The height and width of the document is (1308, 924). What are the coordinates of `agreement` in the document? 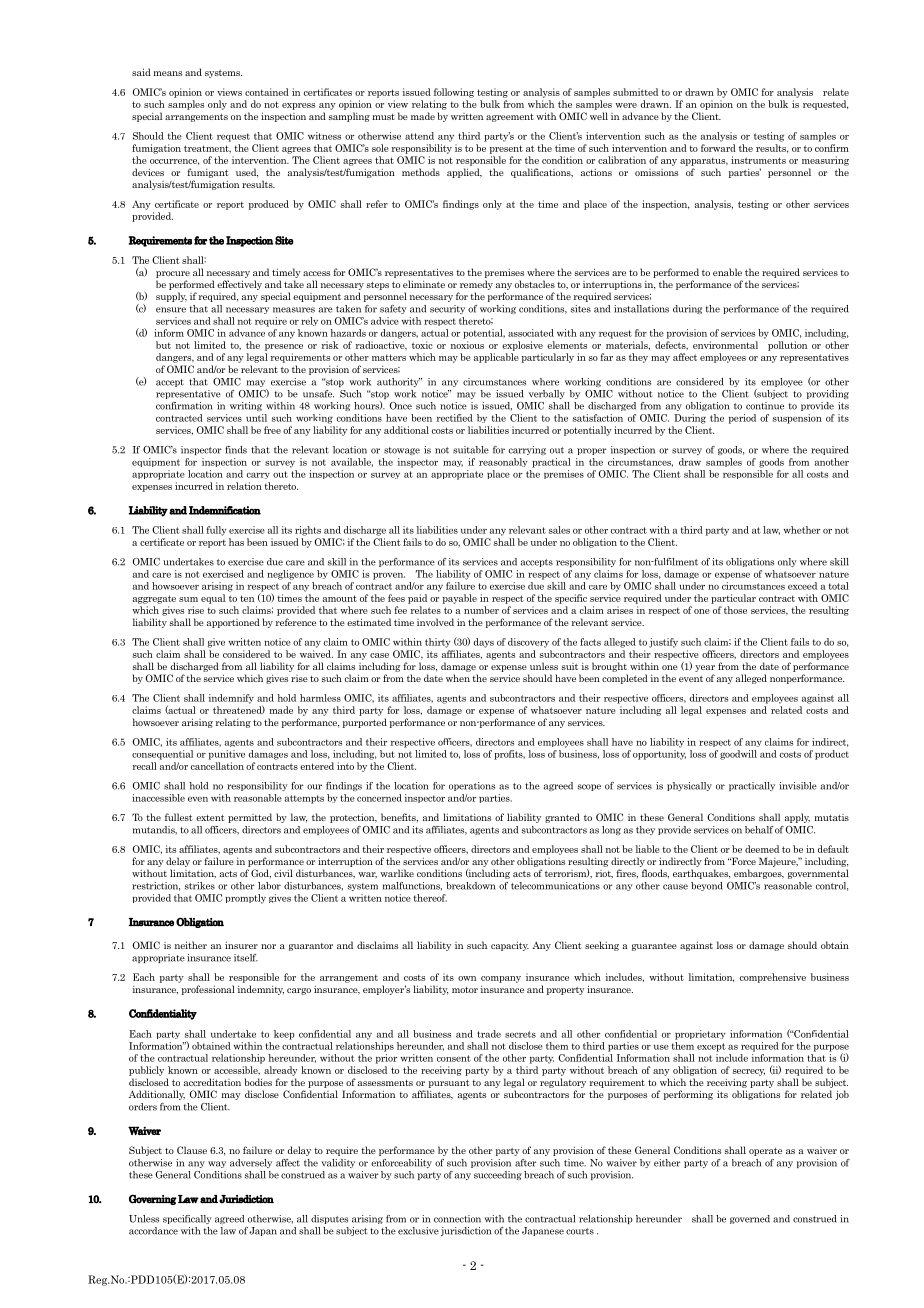 It's located at (510, 118).
